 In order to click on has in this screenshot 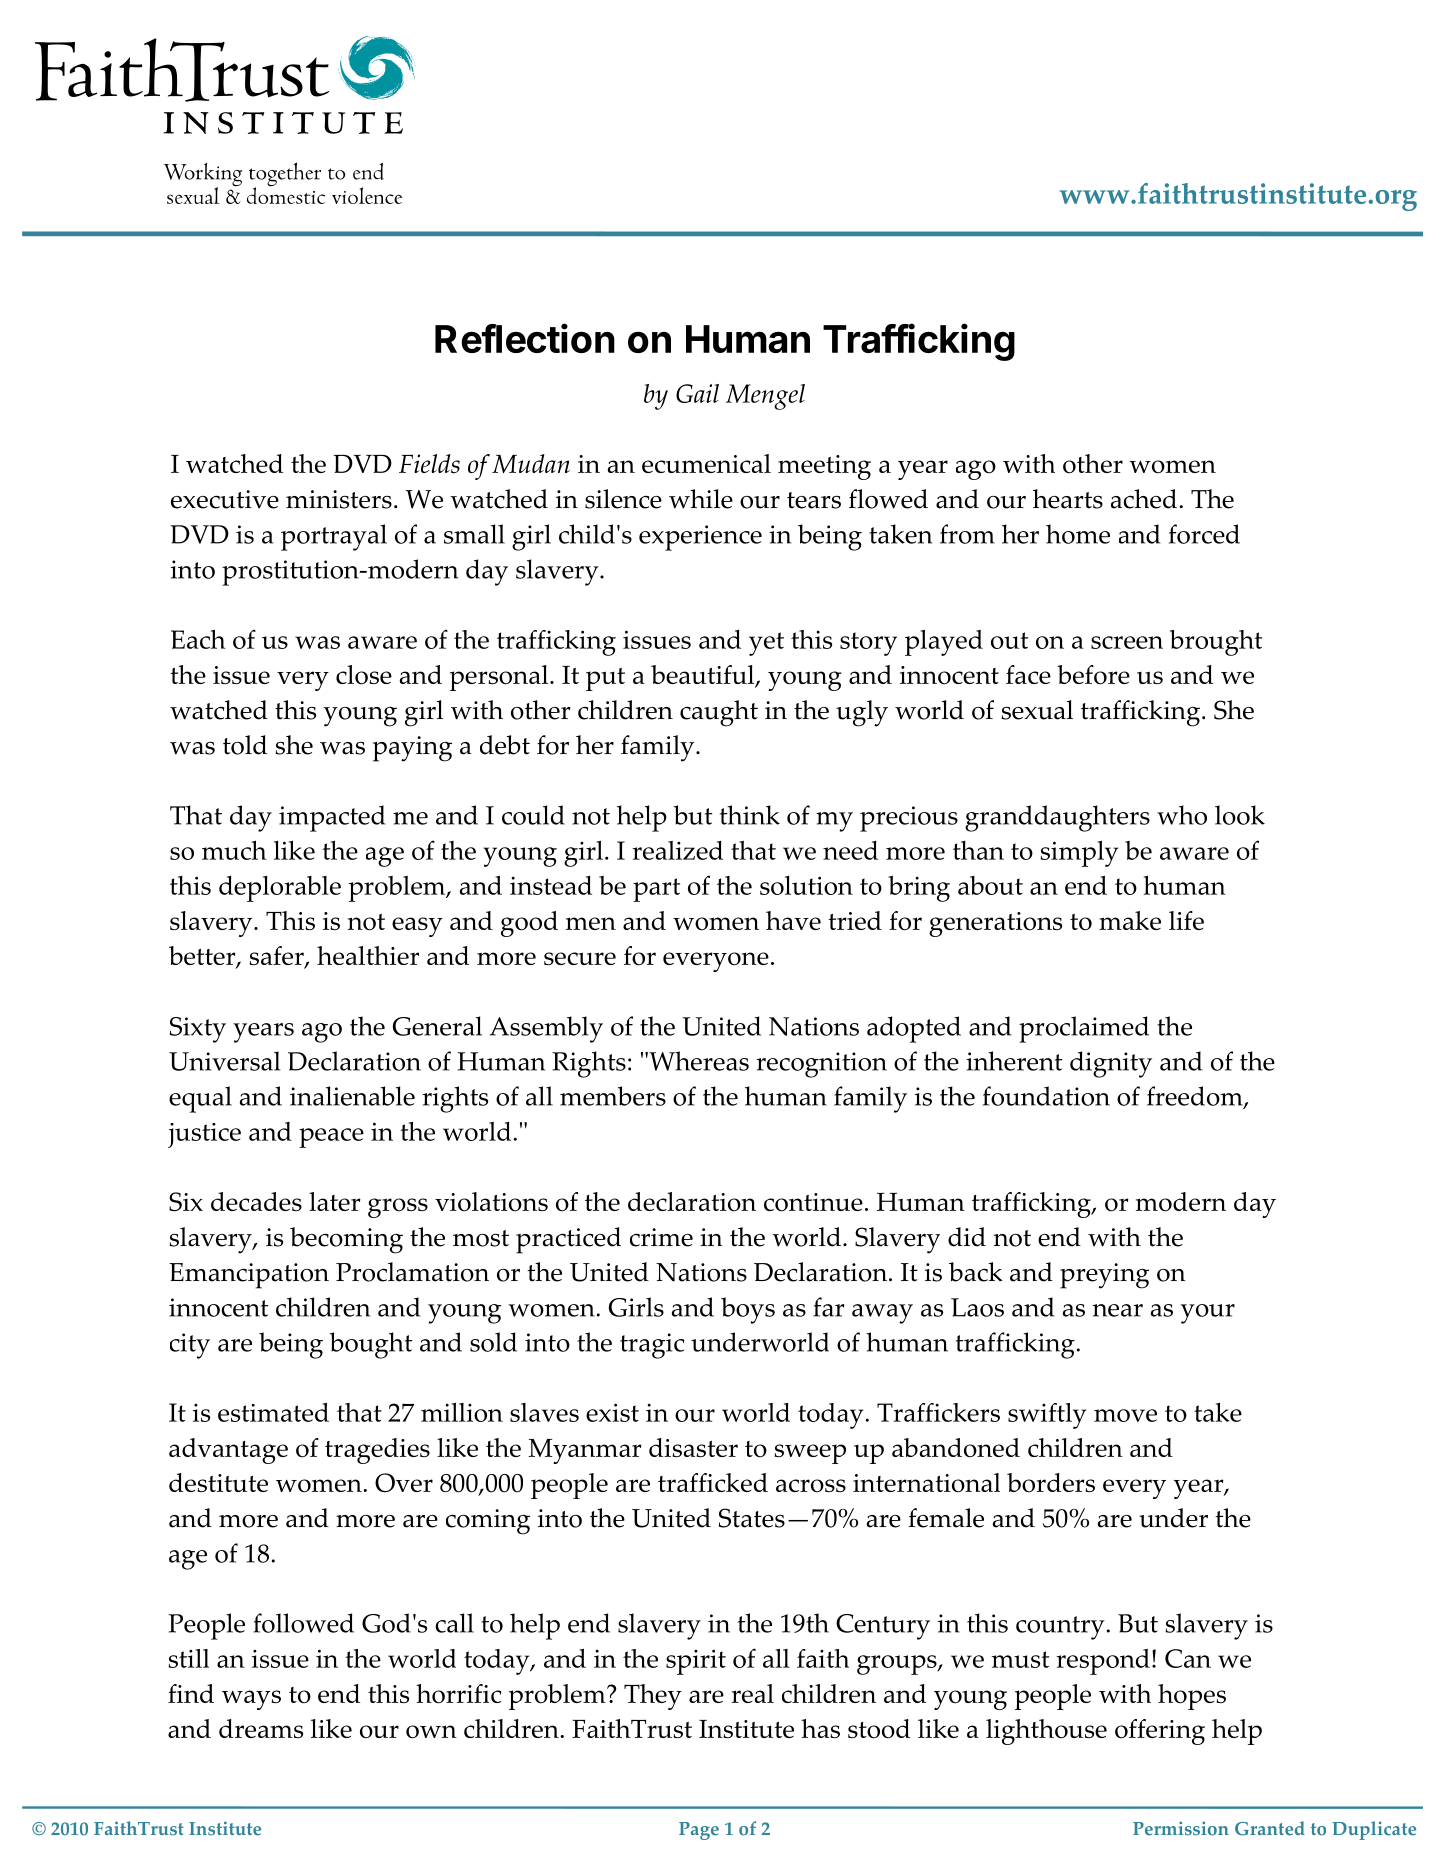, I will do `click(820, 1728)`.
